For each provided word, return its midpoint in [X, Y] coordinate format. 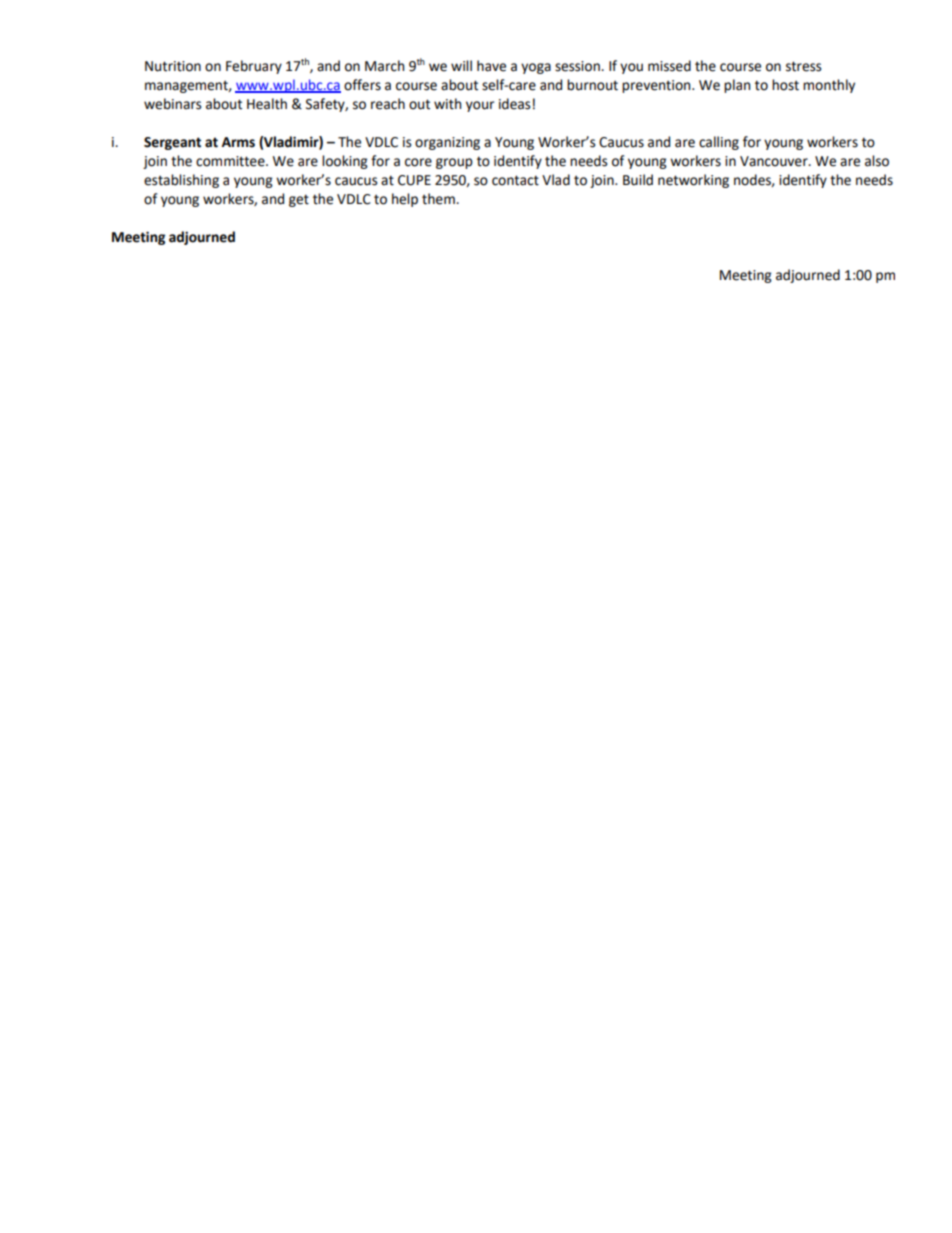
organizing [447, 143]
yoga [536, 68]
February [254, 67]
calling [719, 143]
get [299, 200]
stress [803, 66]
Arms [238, 142]
